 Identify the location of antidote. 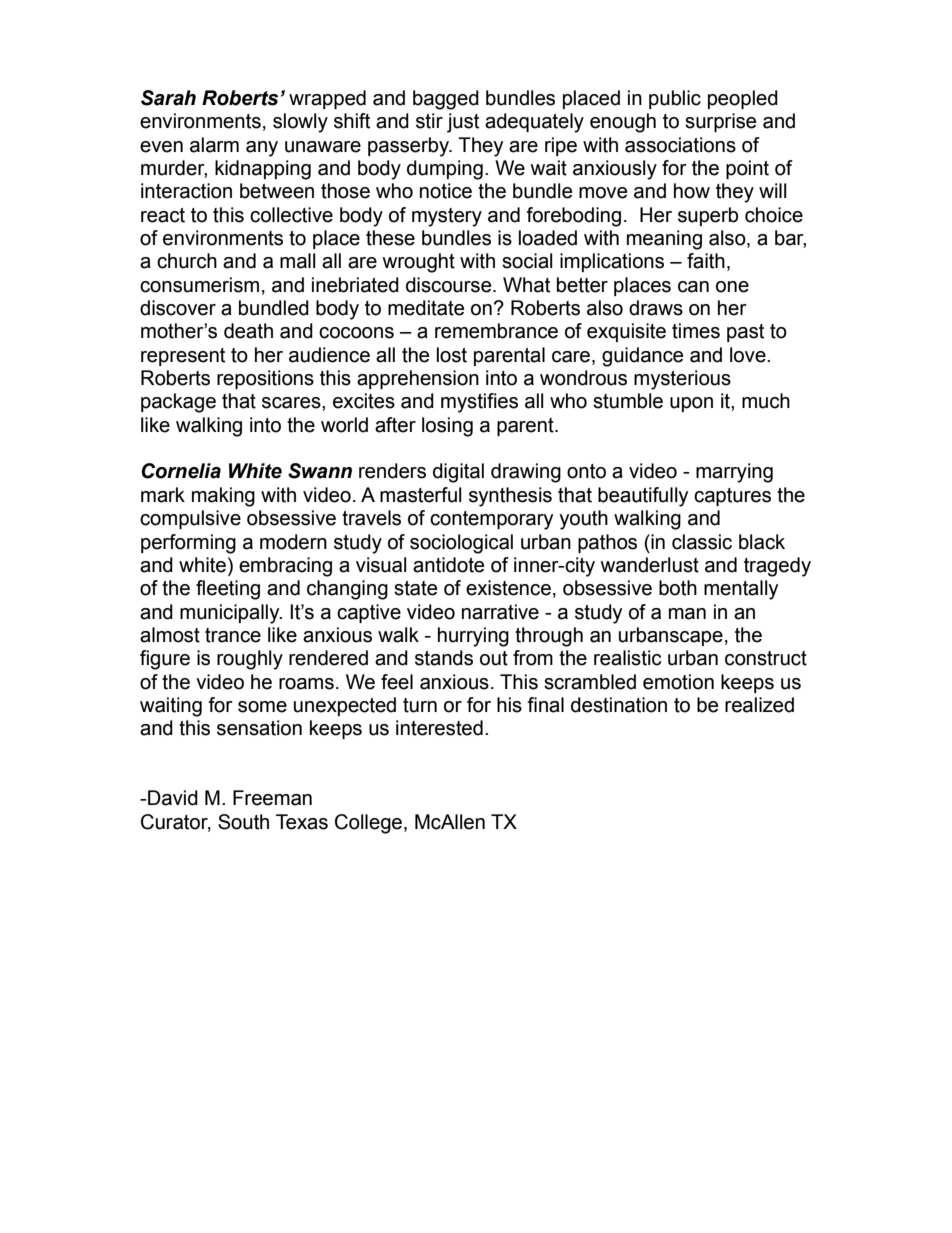
(448, 565).
